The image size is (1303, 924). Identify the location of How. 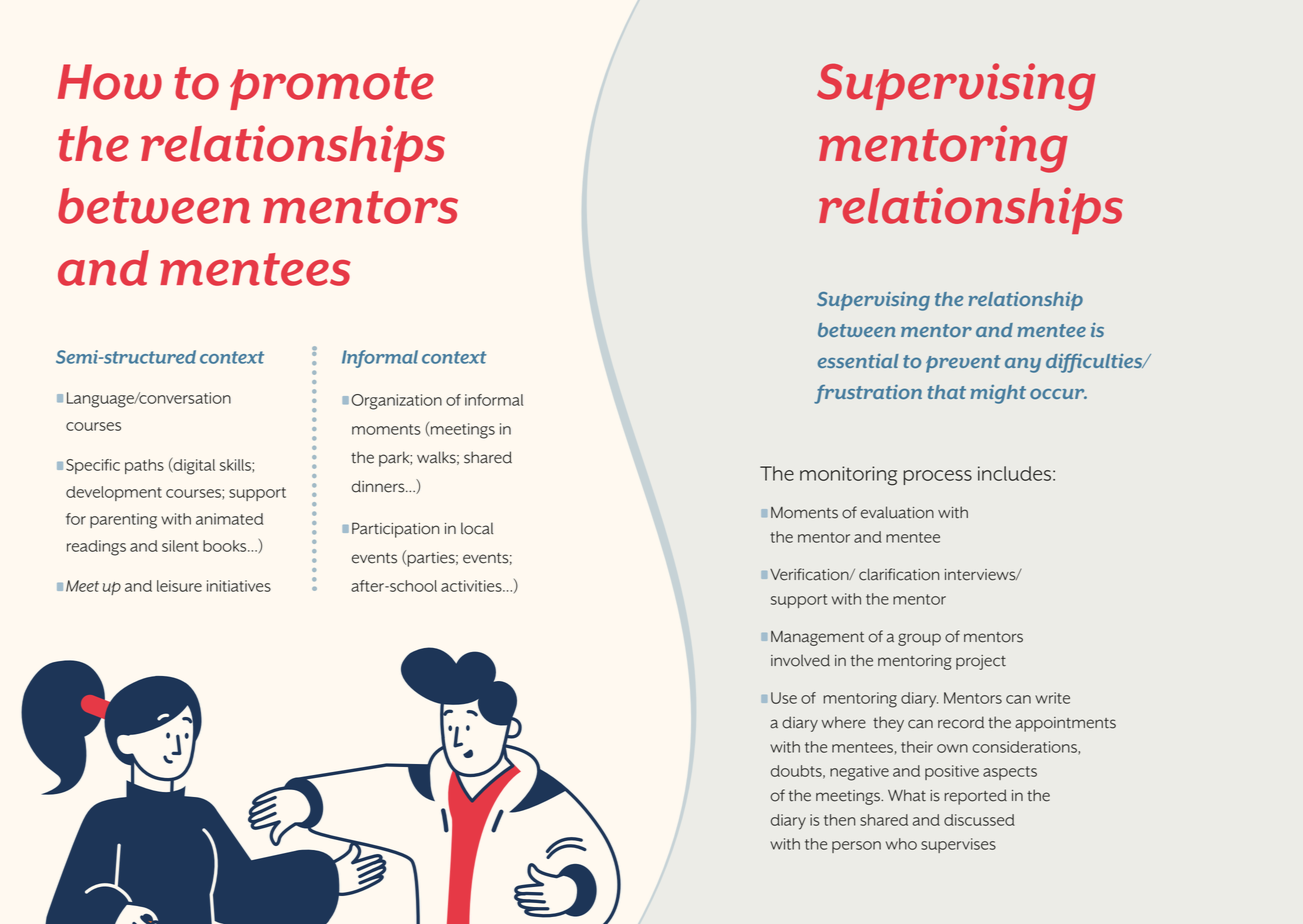
(110, 82).
